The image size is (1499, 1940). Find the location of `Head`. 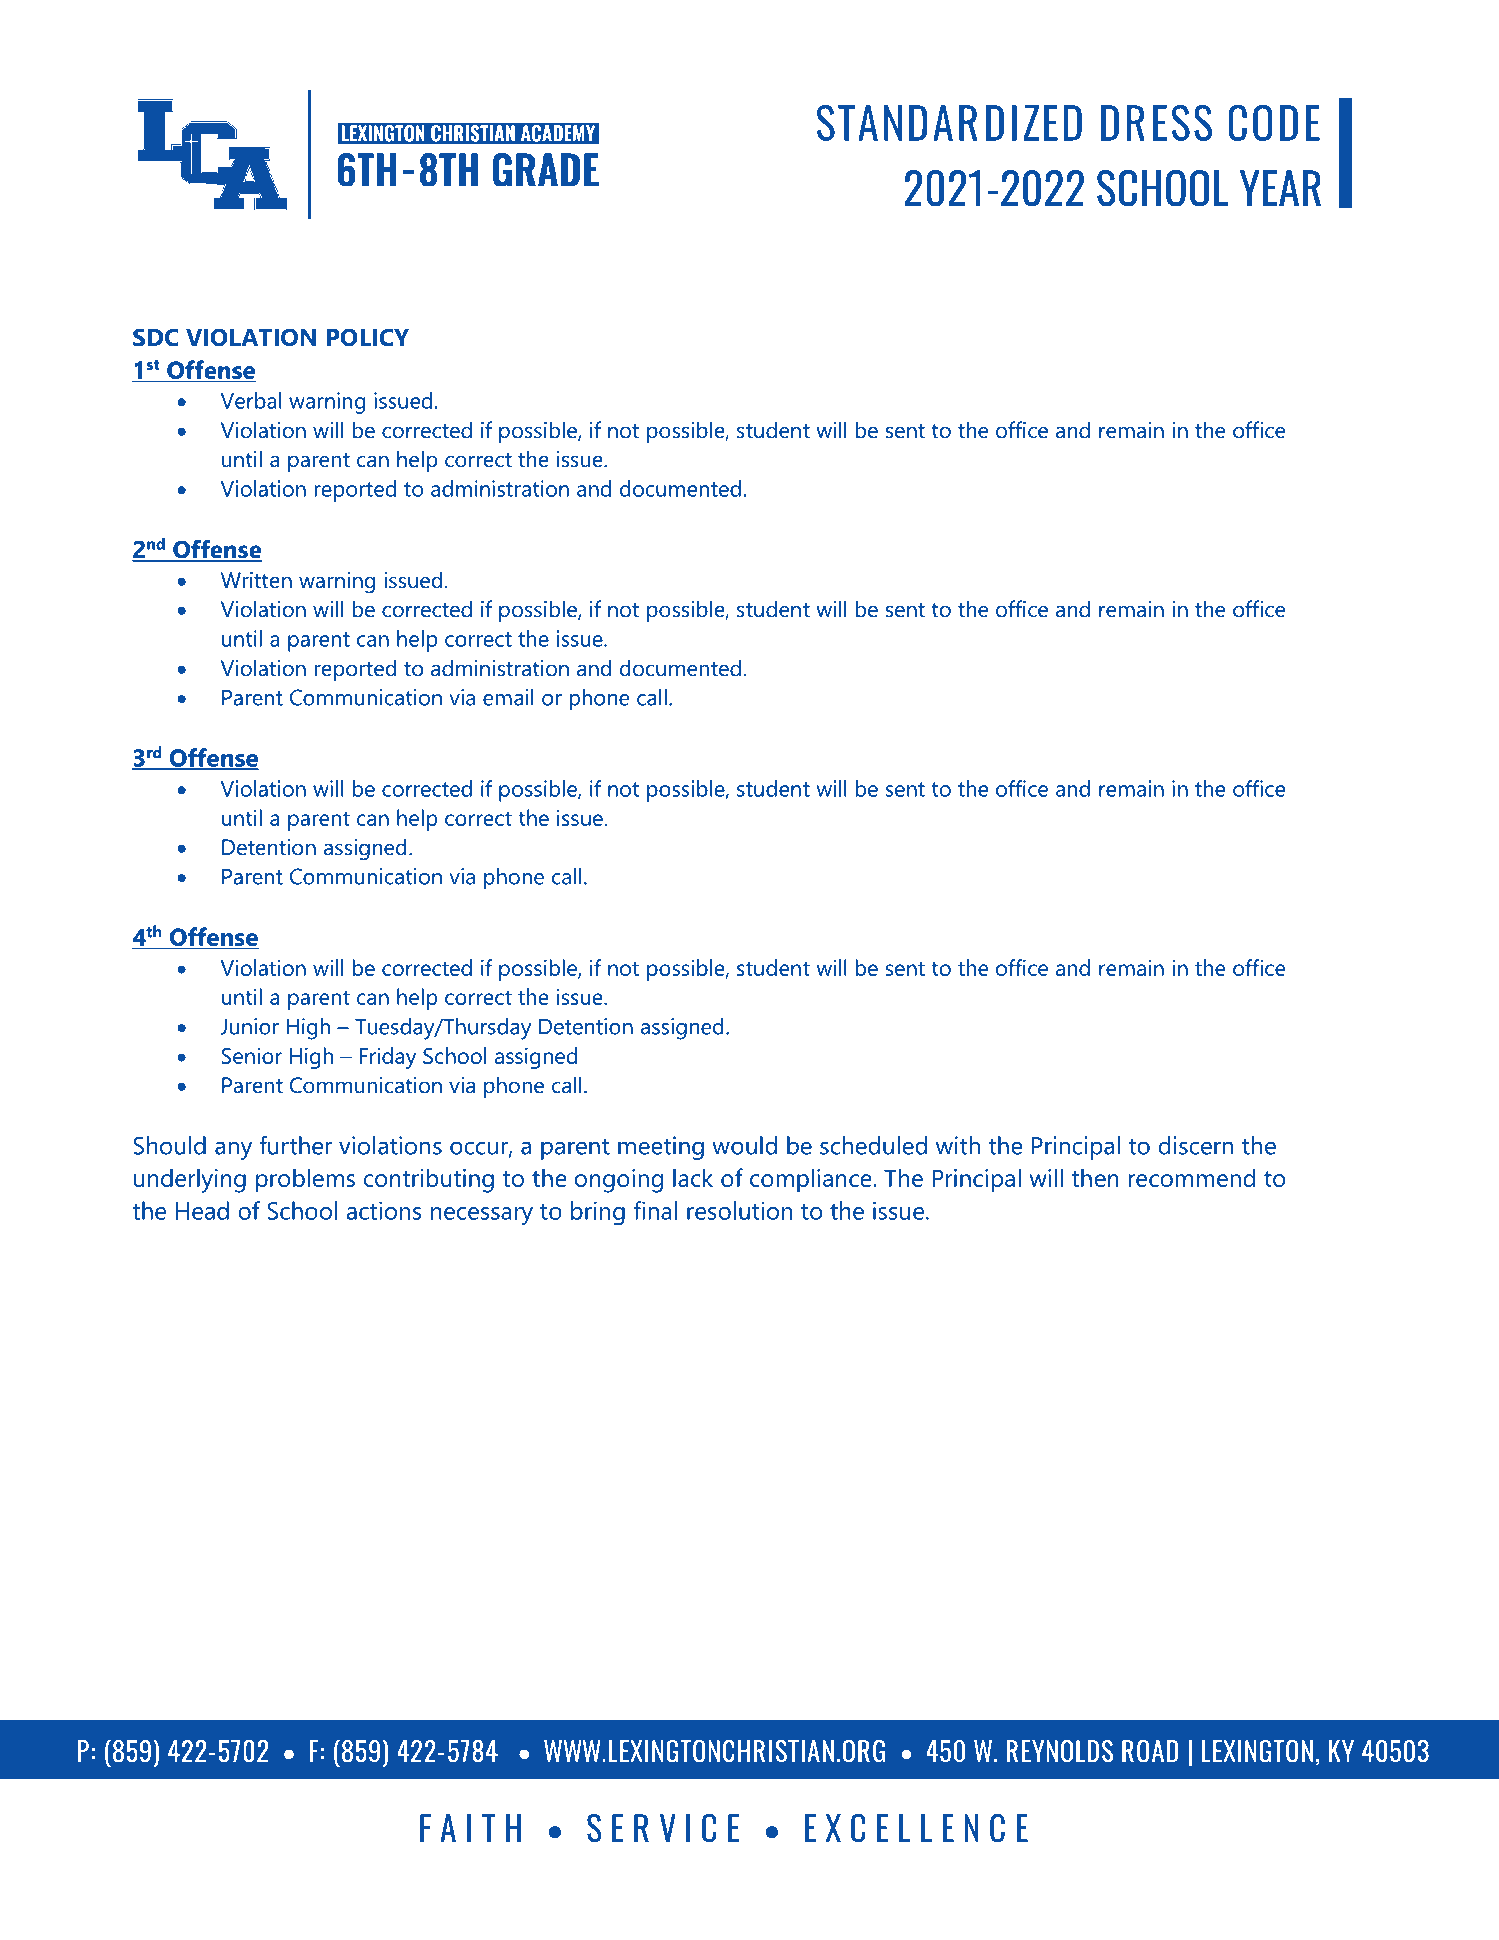

Head is located at coordinates (202, 1210).
